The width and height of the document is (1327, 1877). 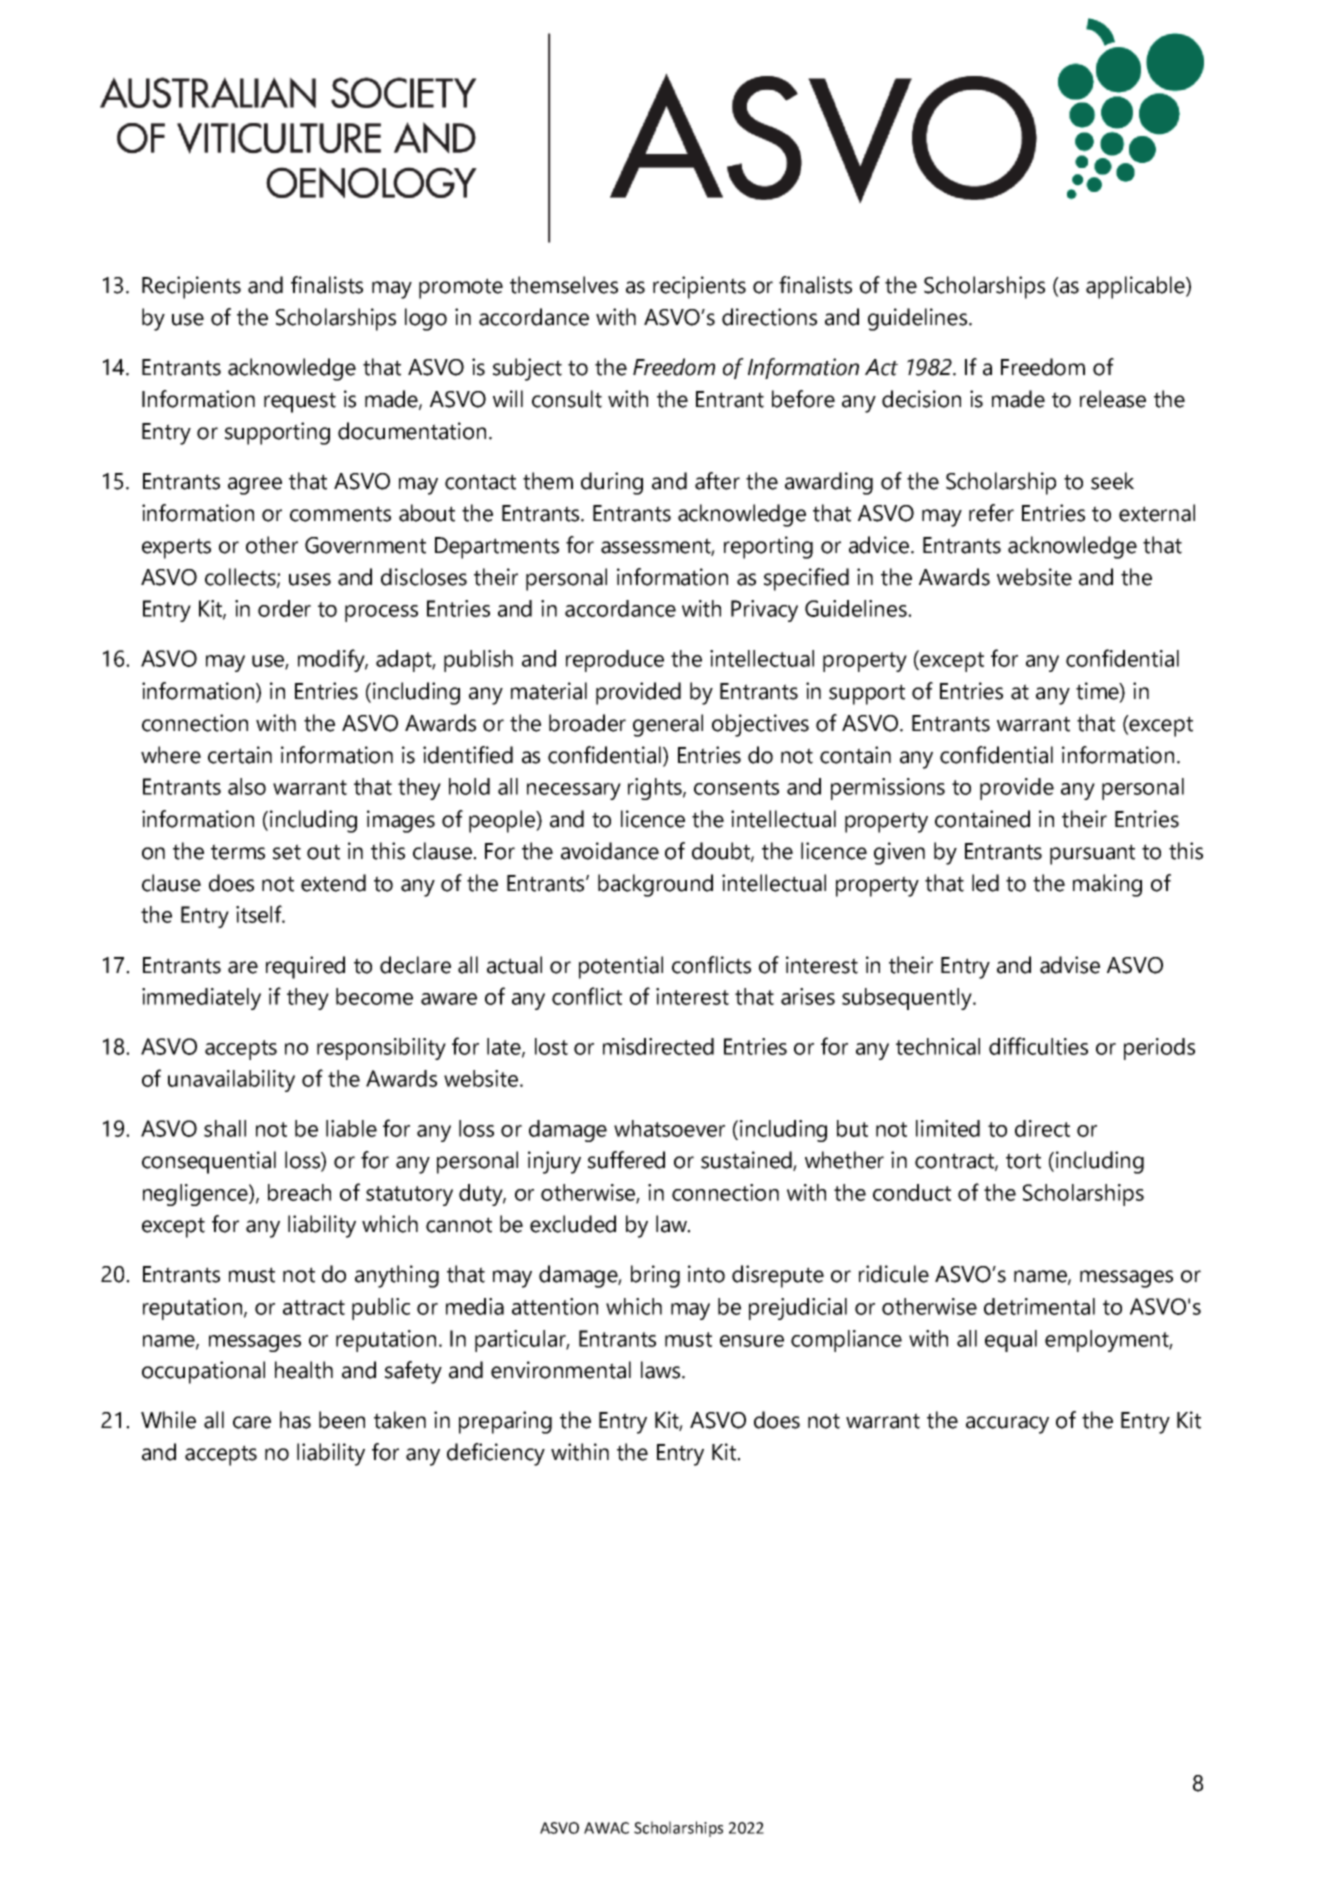 What do you see at coordinates (527, 369) in the document?
I see `subject` at bounding box center [527, 369].
